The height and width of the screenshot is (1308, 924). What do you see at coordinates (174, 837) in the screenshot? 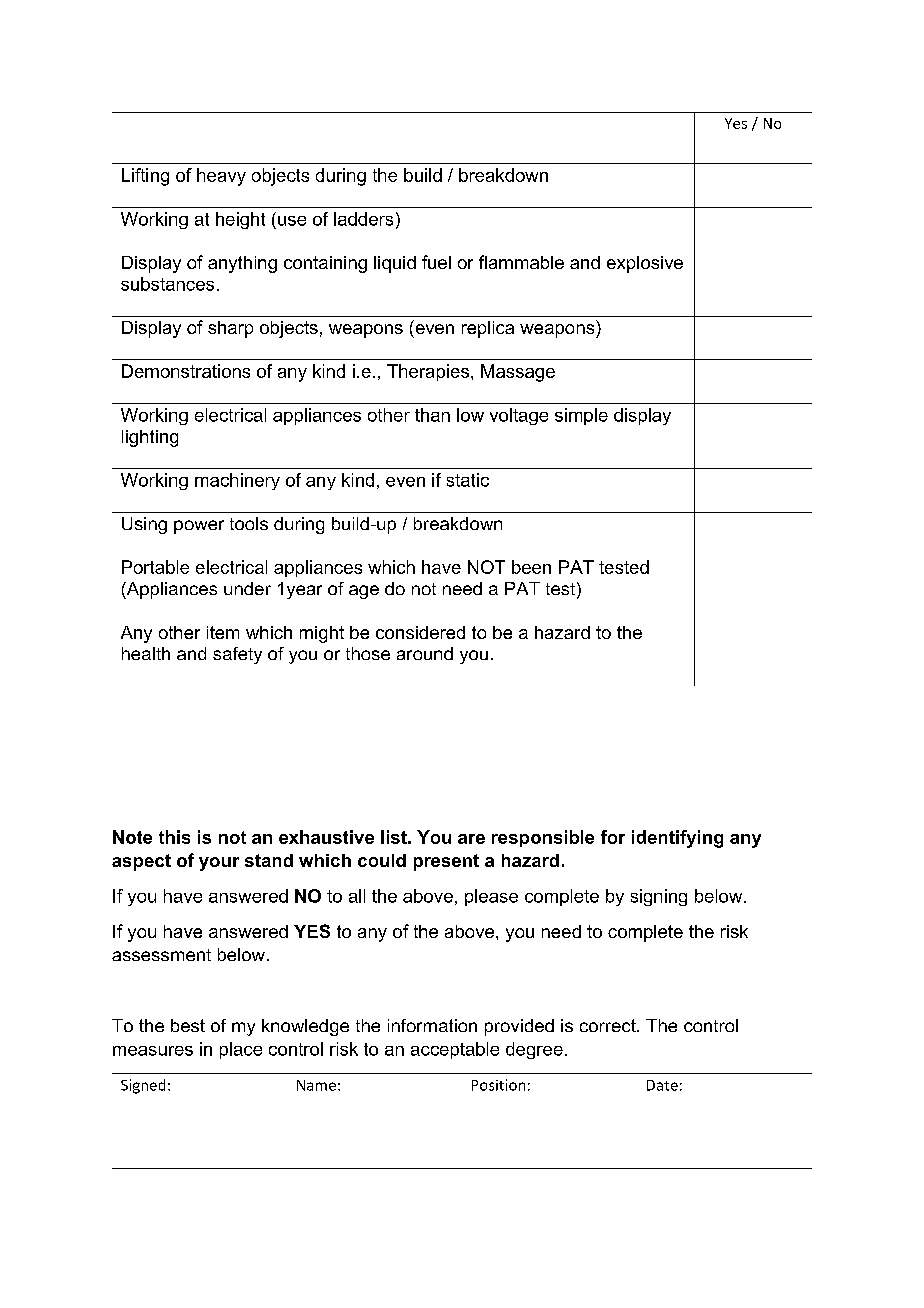
I see `this` at bounding box center [174, 837].
